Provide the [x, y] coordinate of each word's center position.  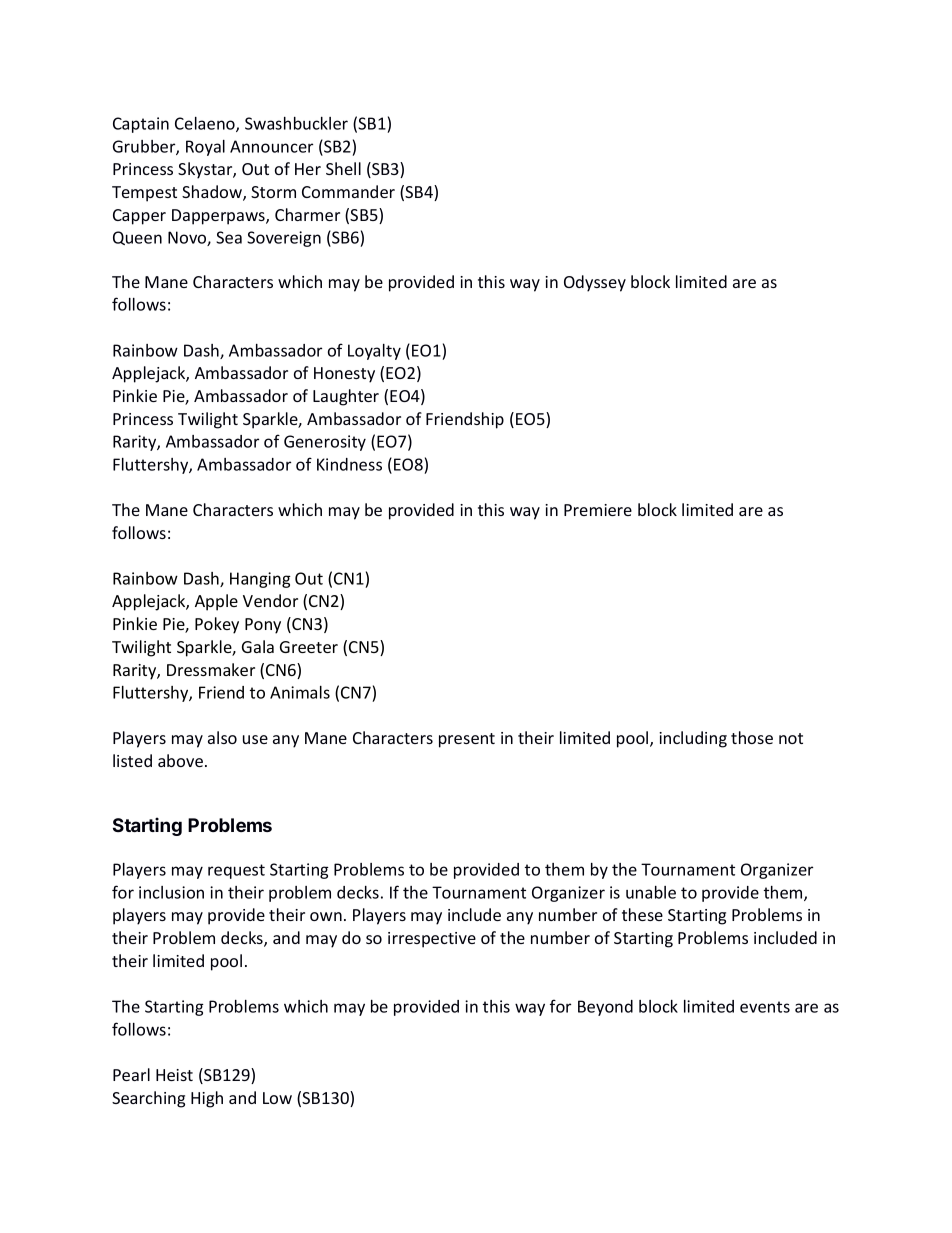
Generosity [325, 443]
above [182, 760]
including [693, 739]
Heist [174, 1075]
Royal [205, 148]
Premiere [598, 510]
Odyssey [595, 283]
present [467, 740]
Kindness [349, 464]
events [765, 1007]
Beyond [605, 1008]
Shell [343, 168]
